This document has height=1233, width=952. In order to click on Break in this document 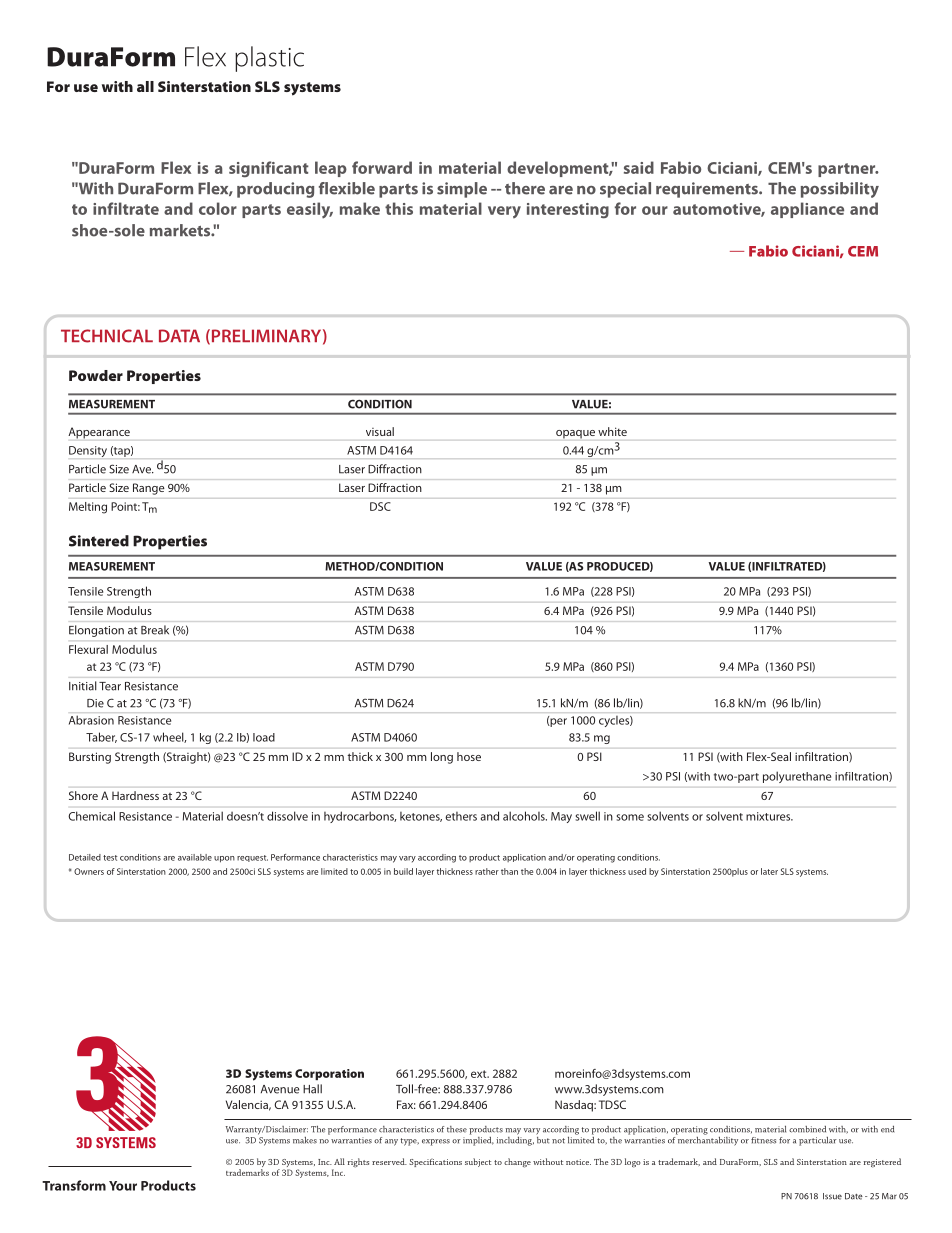, I will do `click(155, 630)`.
